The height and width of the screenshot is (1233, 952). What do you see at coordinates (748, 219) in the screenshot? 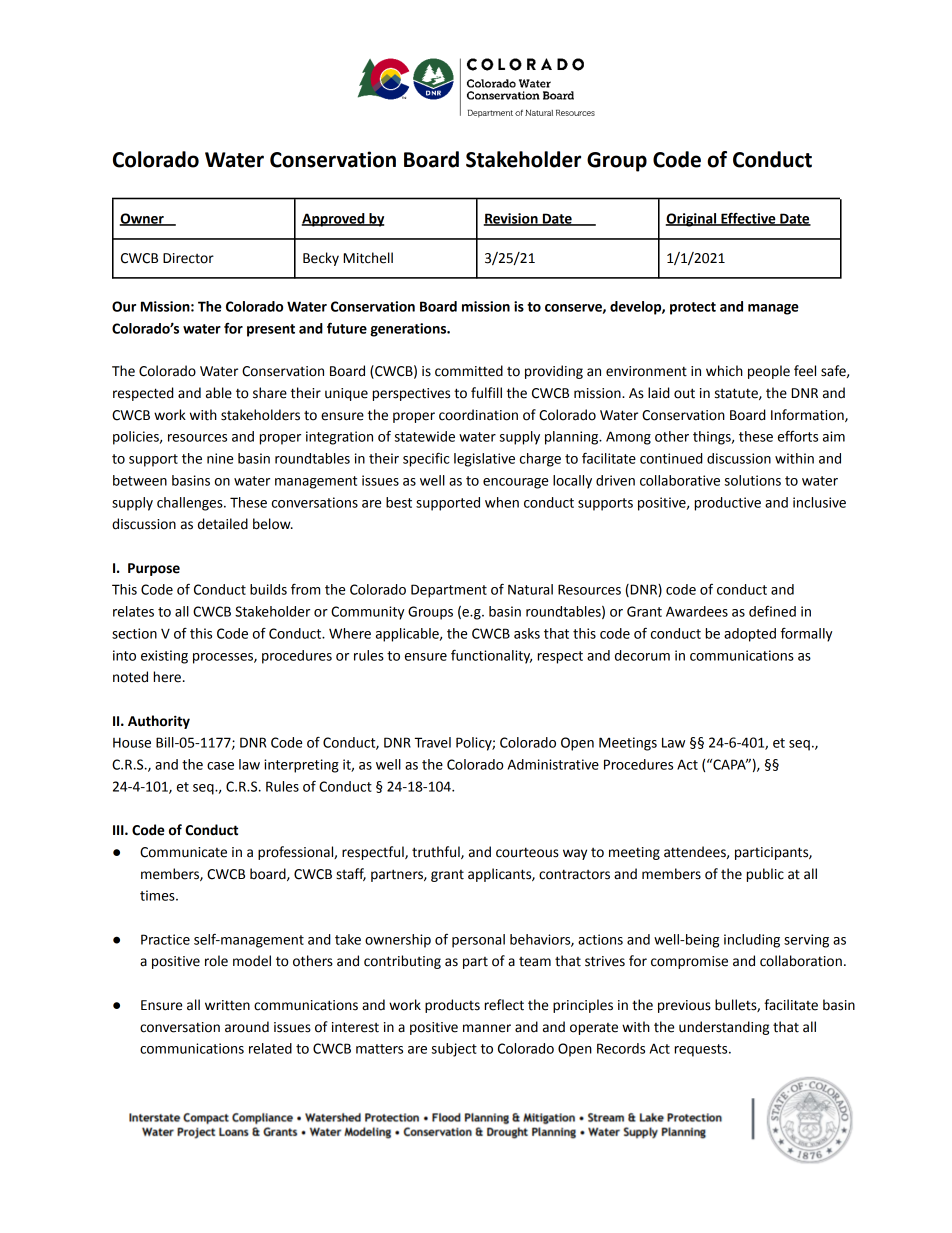
I see `Effective` at bounding box center [748, 219].
